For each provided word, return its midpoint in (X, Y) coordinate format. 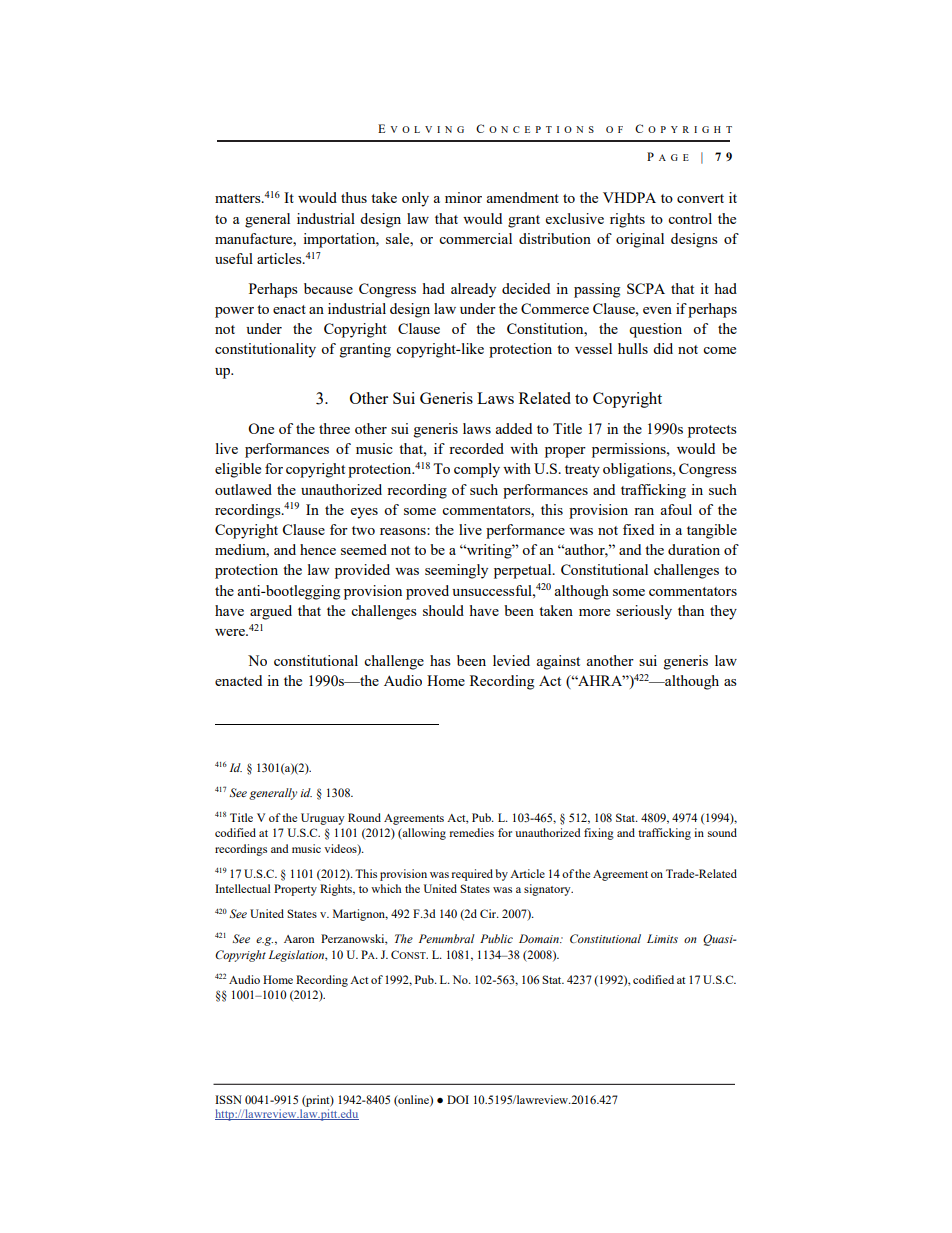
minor (463, 197)
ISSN (228, 1099)
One (261, 428)
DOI (458, 1099)
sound (722, 832)
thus (354, 197)
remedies (471, 832)
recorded (476, 448)
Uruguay (323, 819)
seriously (644, 612)
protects (712, 431)
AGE (674, 157)
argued (271, 612)
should (443, 610)
